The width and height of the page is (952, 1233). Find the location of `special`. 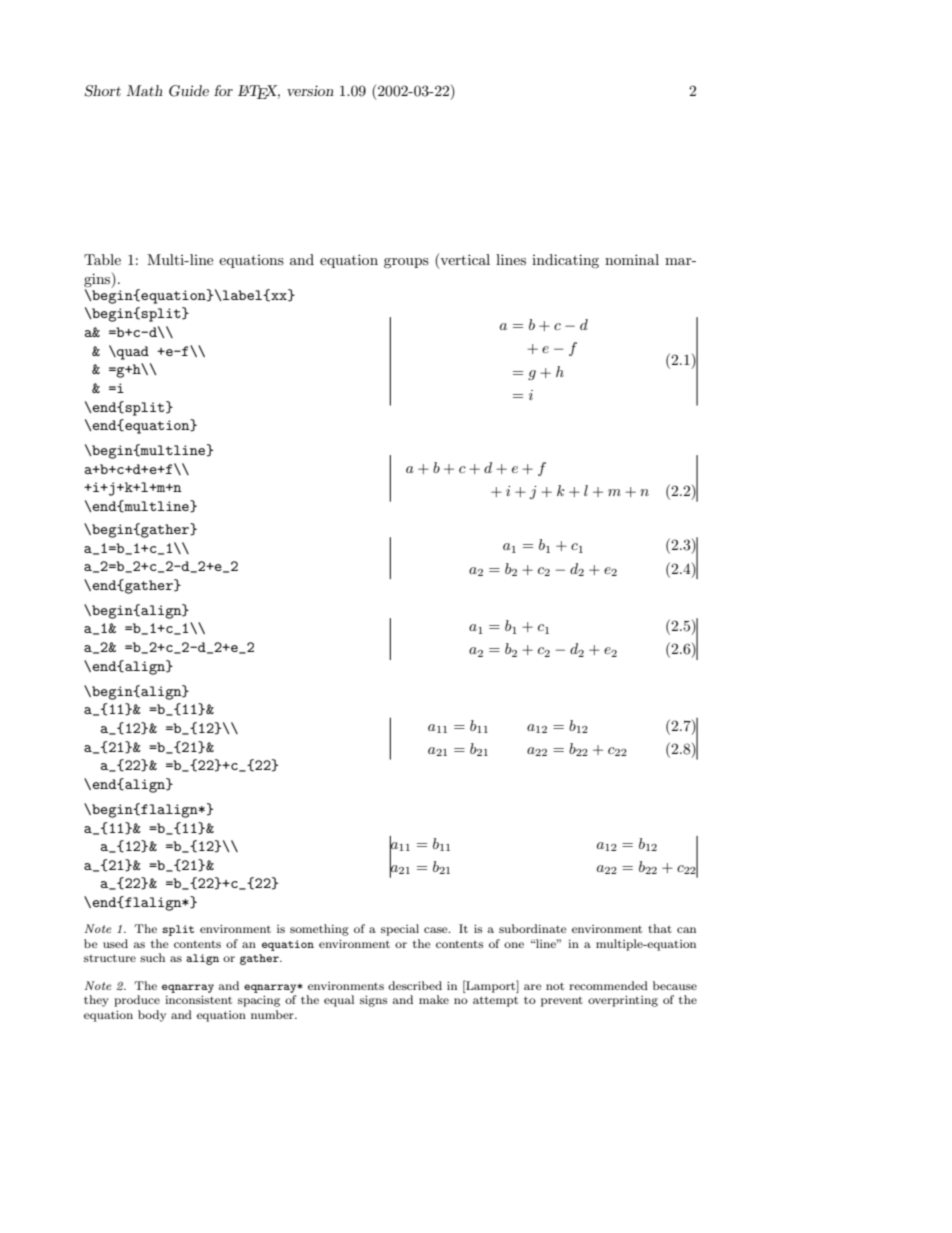

special is located at coordinates (400, 930).
